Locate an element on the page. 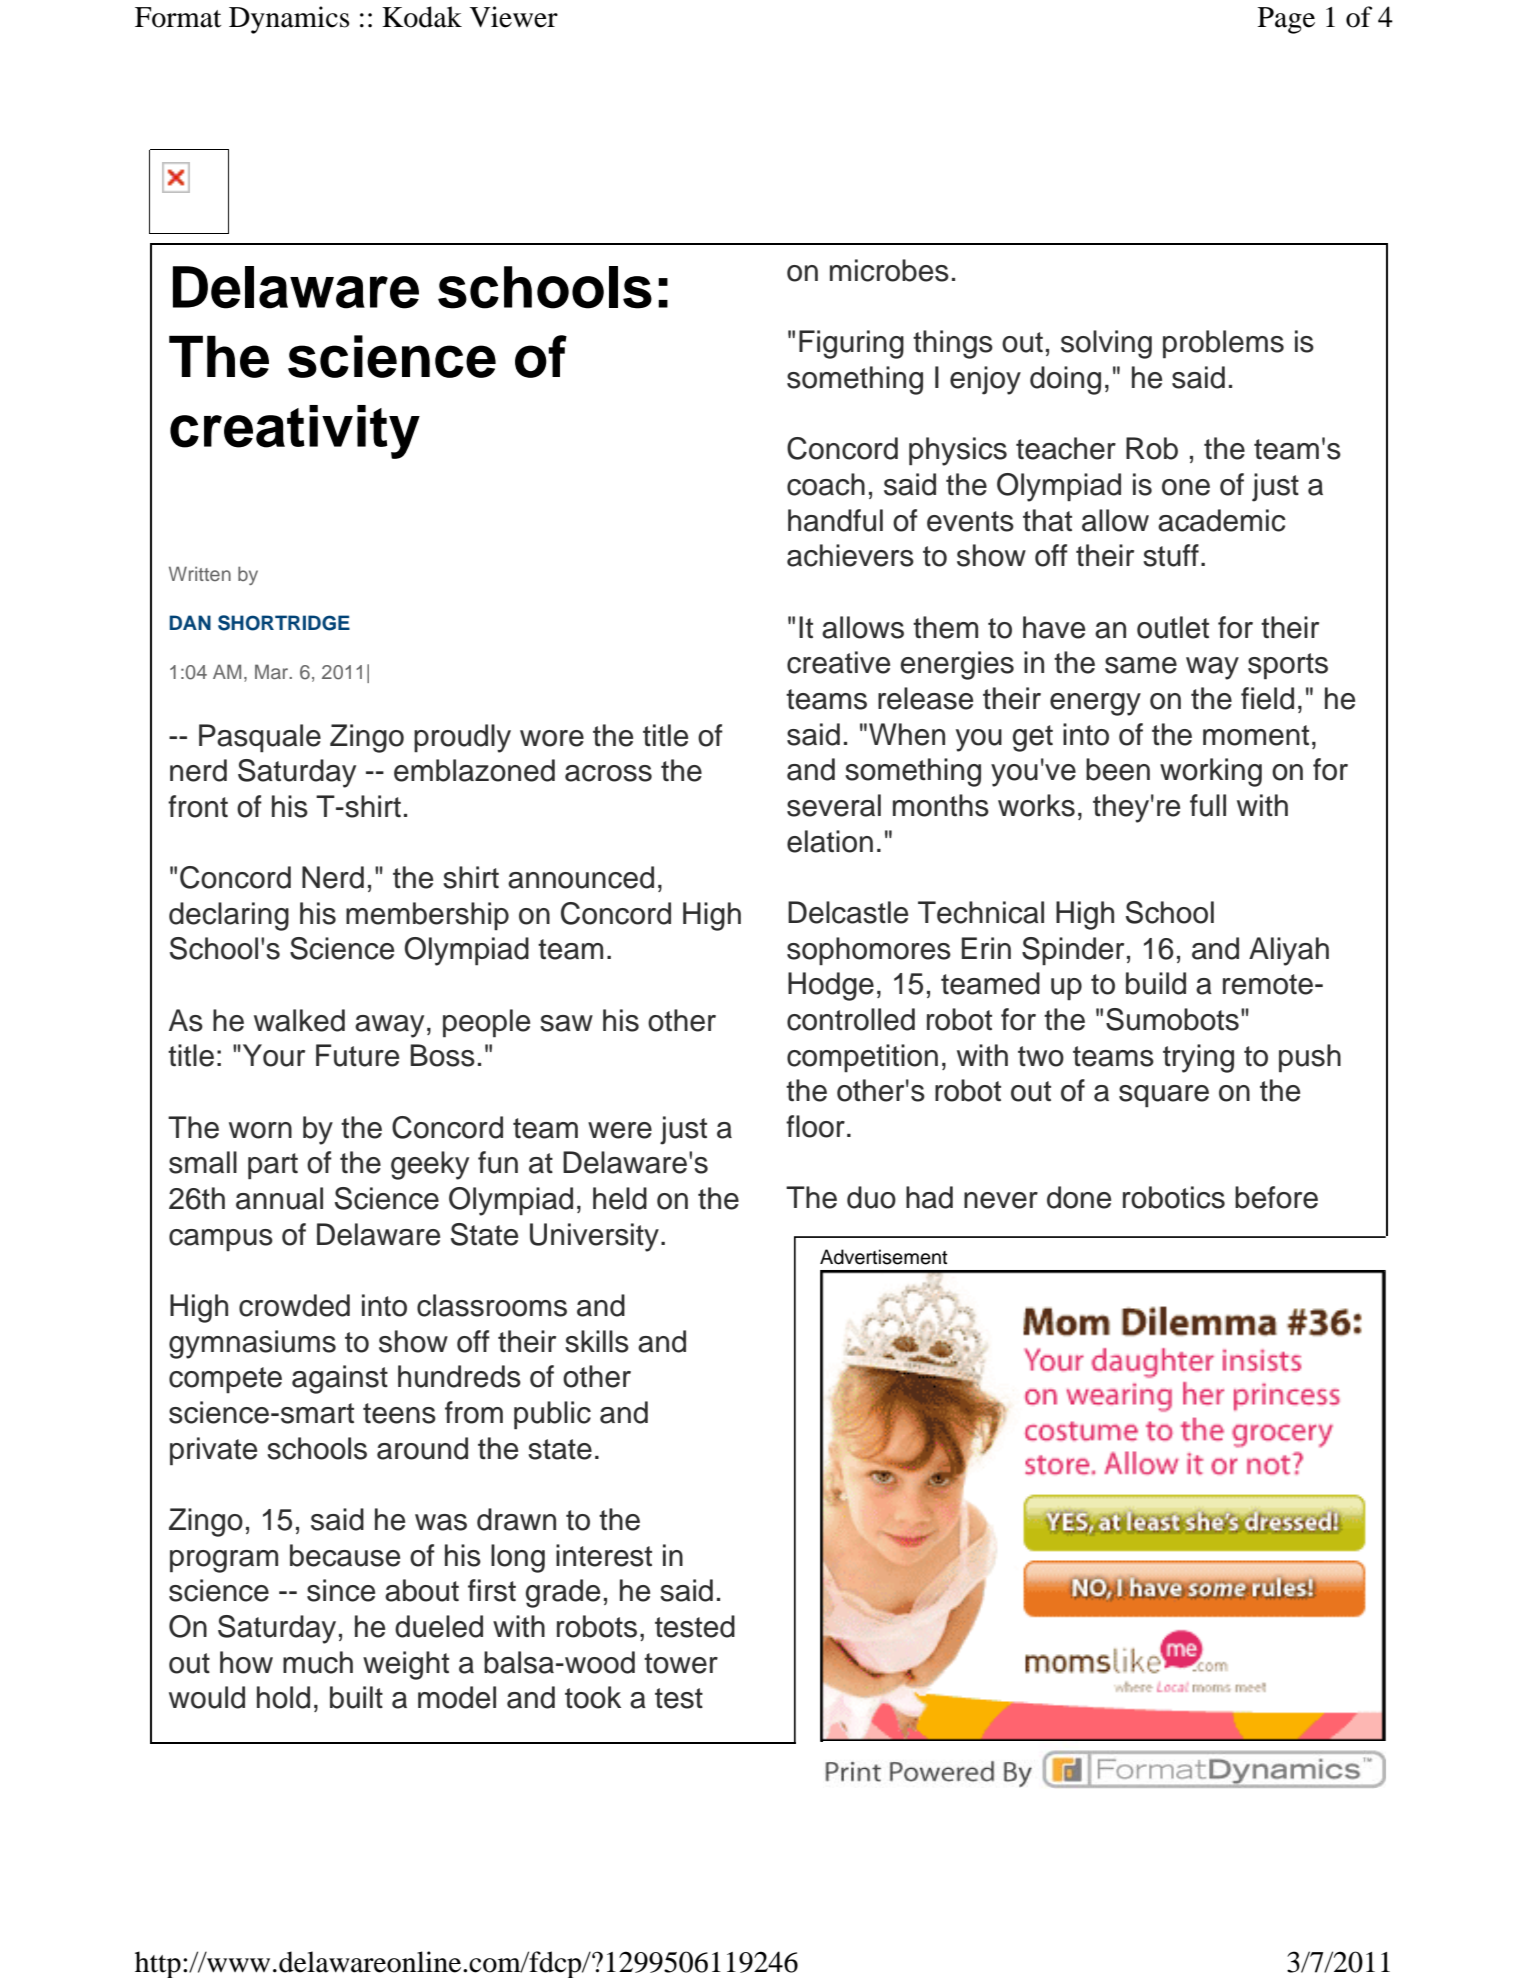  Dynamics is located at coordinates (289, 20).
